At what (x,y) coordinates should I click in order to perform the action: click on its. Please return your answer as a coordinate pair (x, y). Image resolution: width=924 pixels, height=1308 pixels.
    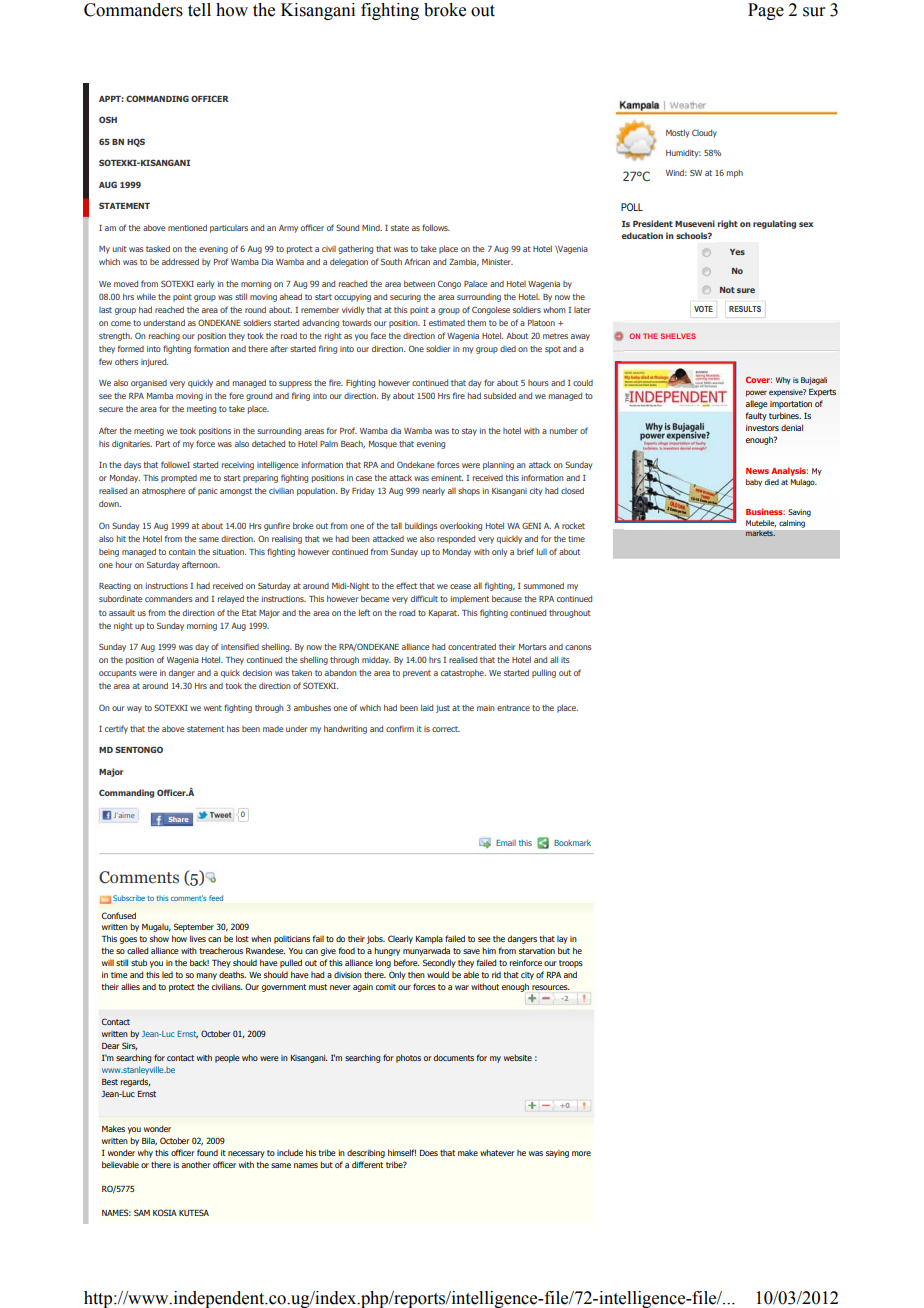
    Looking at the image, I should click on (565, 660).
